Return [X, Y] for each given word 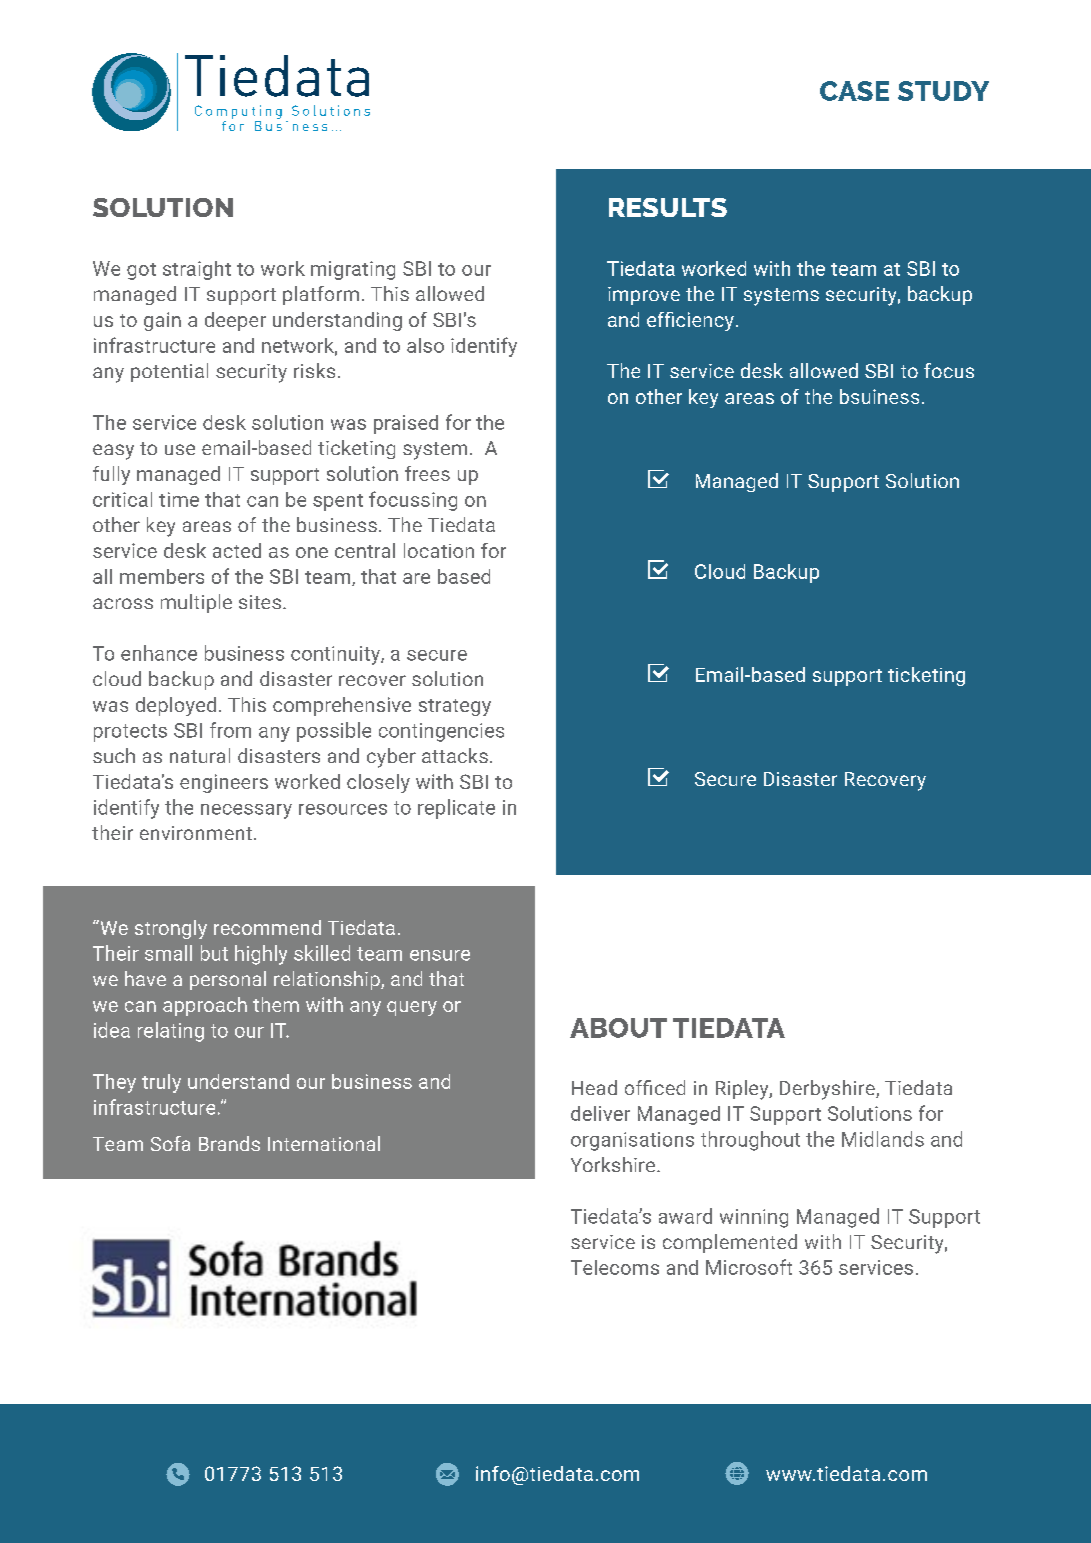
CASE [854, 91]
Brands [229, 1143]
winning [754, 1218]
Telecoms [615, 1267]
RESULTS [668, 207]
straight [197, 270]
